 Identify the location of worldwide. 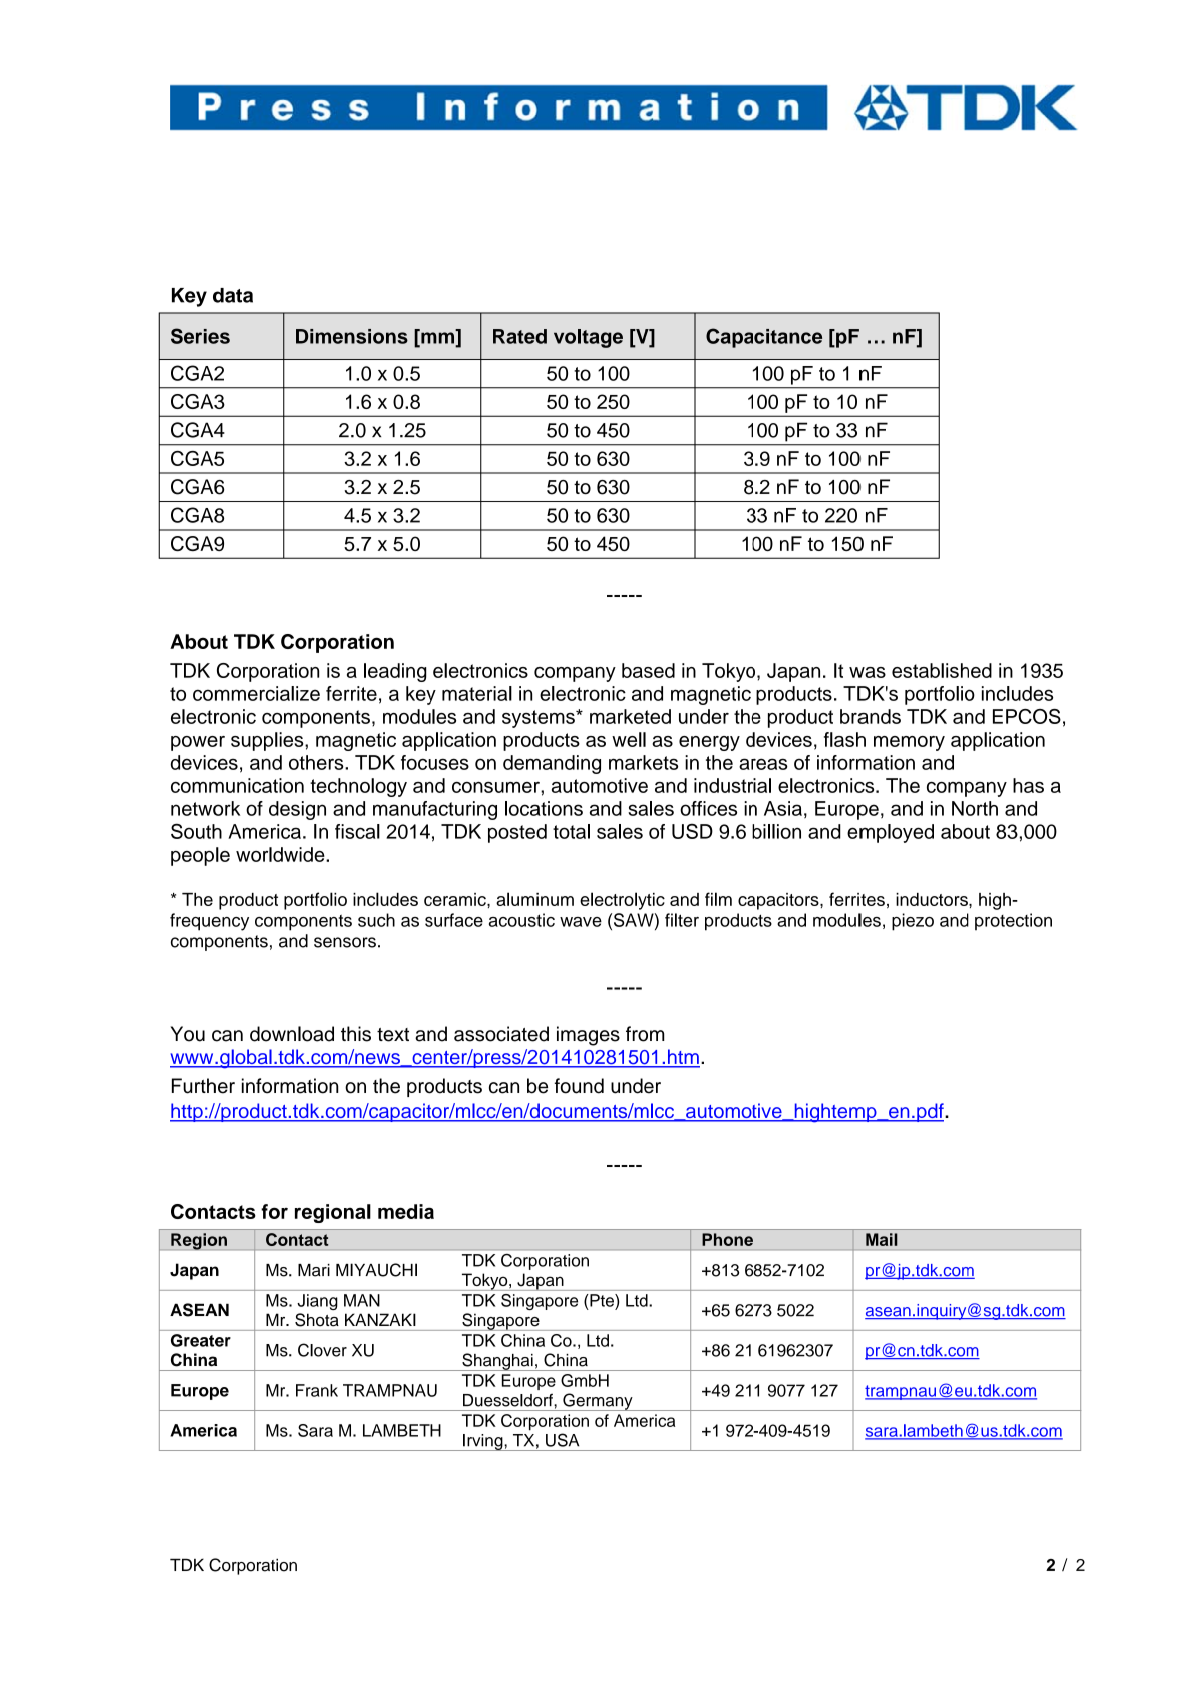
(281, 854).
